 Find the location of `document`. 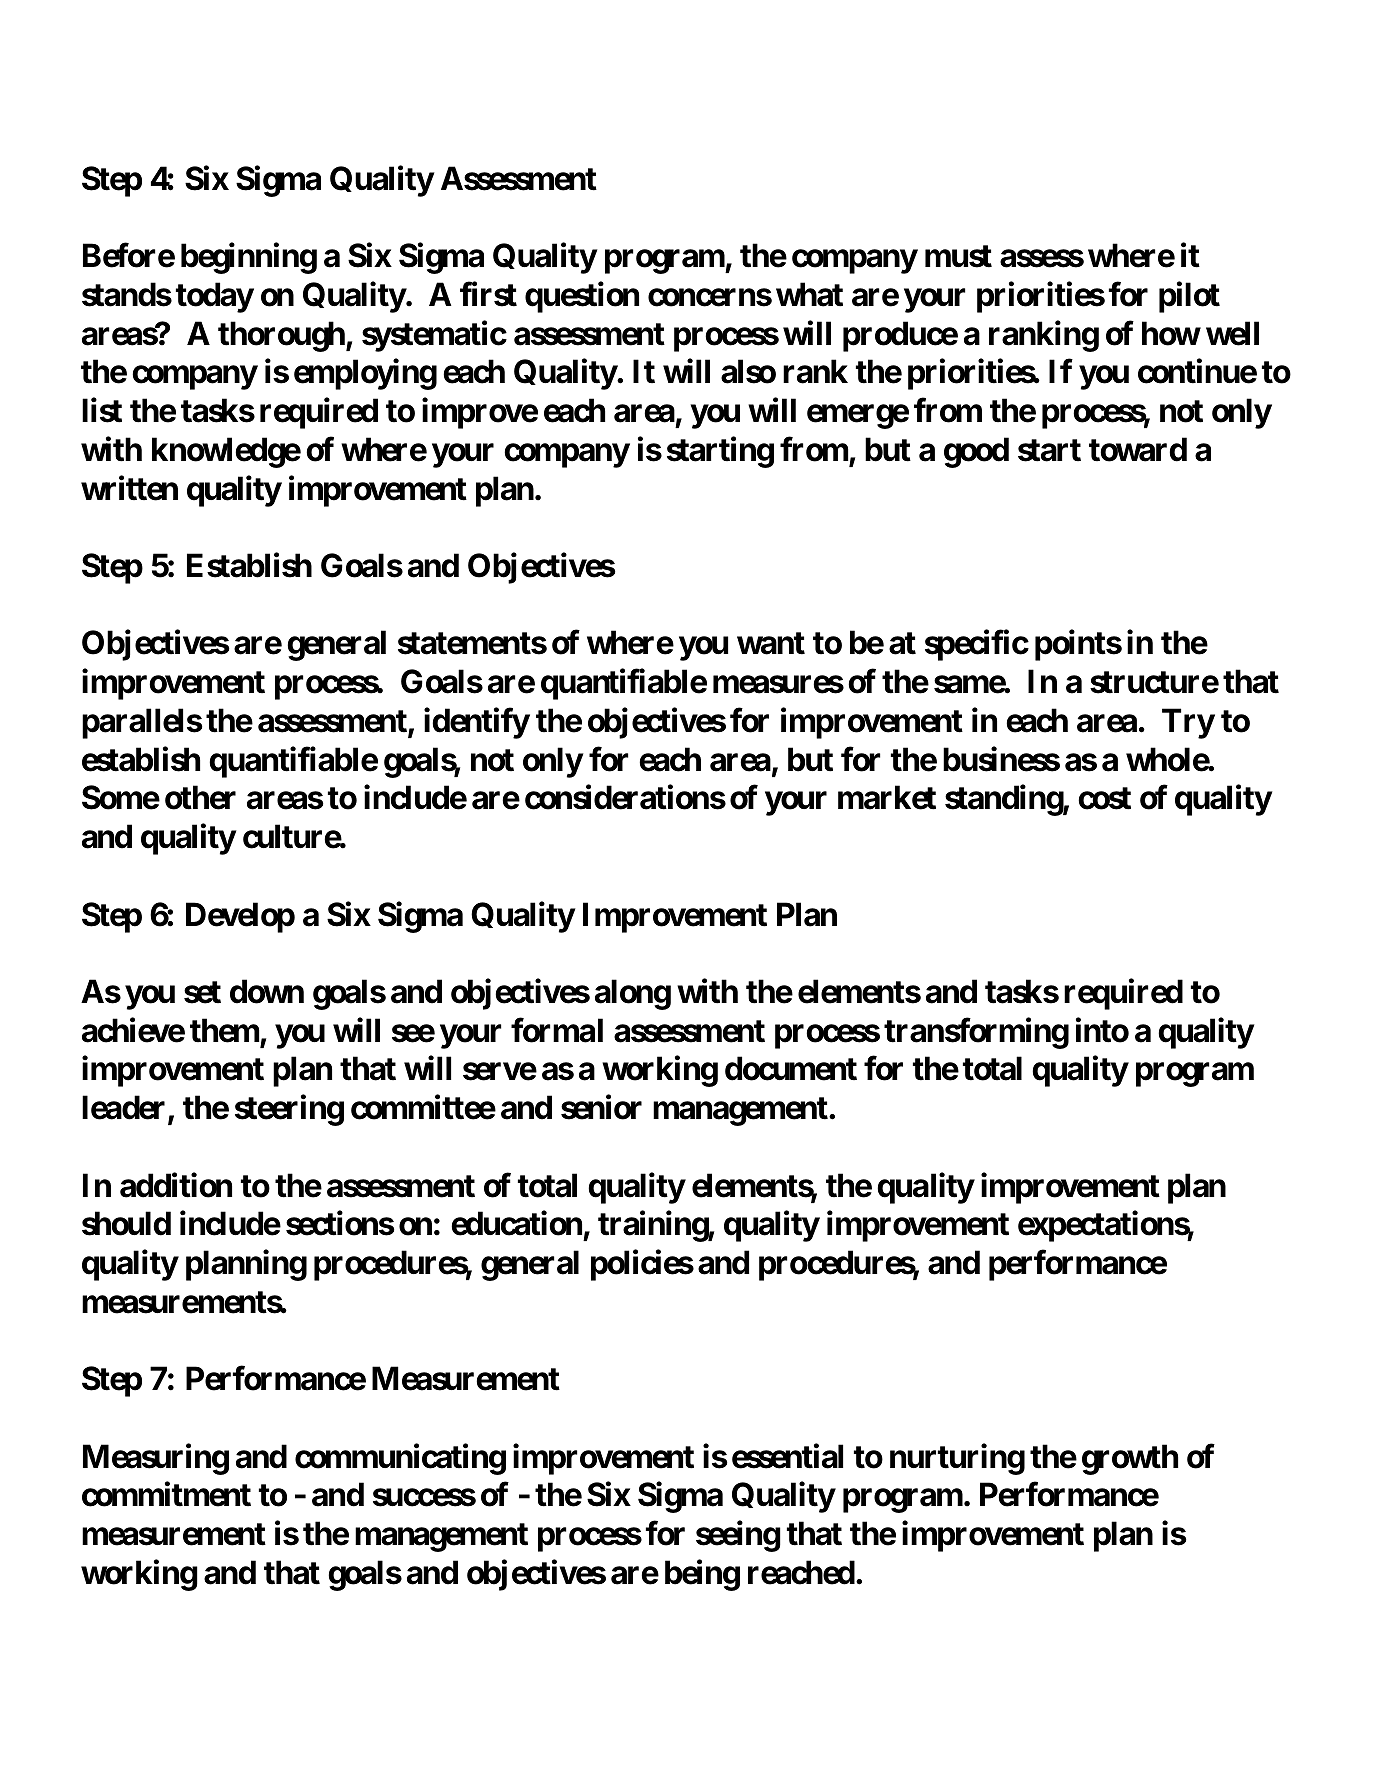

document is located at coordinates (791, 1069).
